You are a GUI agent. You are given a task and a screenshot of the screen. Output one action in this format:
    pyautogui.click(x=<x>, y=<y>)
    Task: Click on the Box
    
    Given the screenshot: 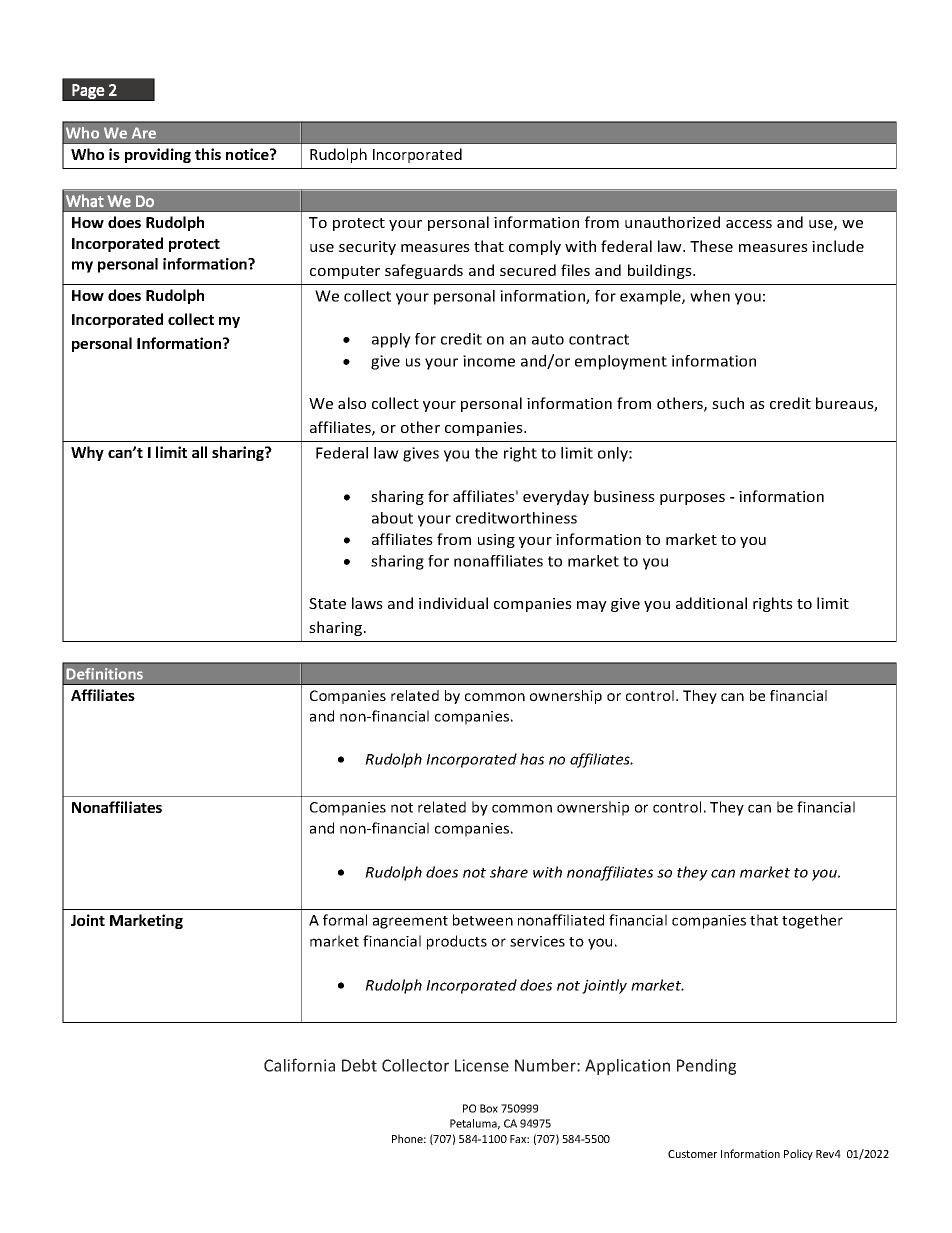 What is the action you would take?
    pyautogui.click(x=489, y=1108)
